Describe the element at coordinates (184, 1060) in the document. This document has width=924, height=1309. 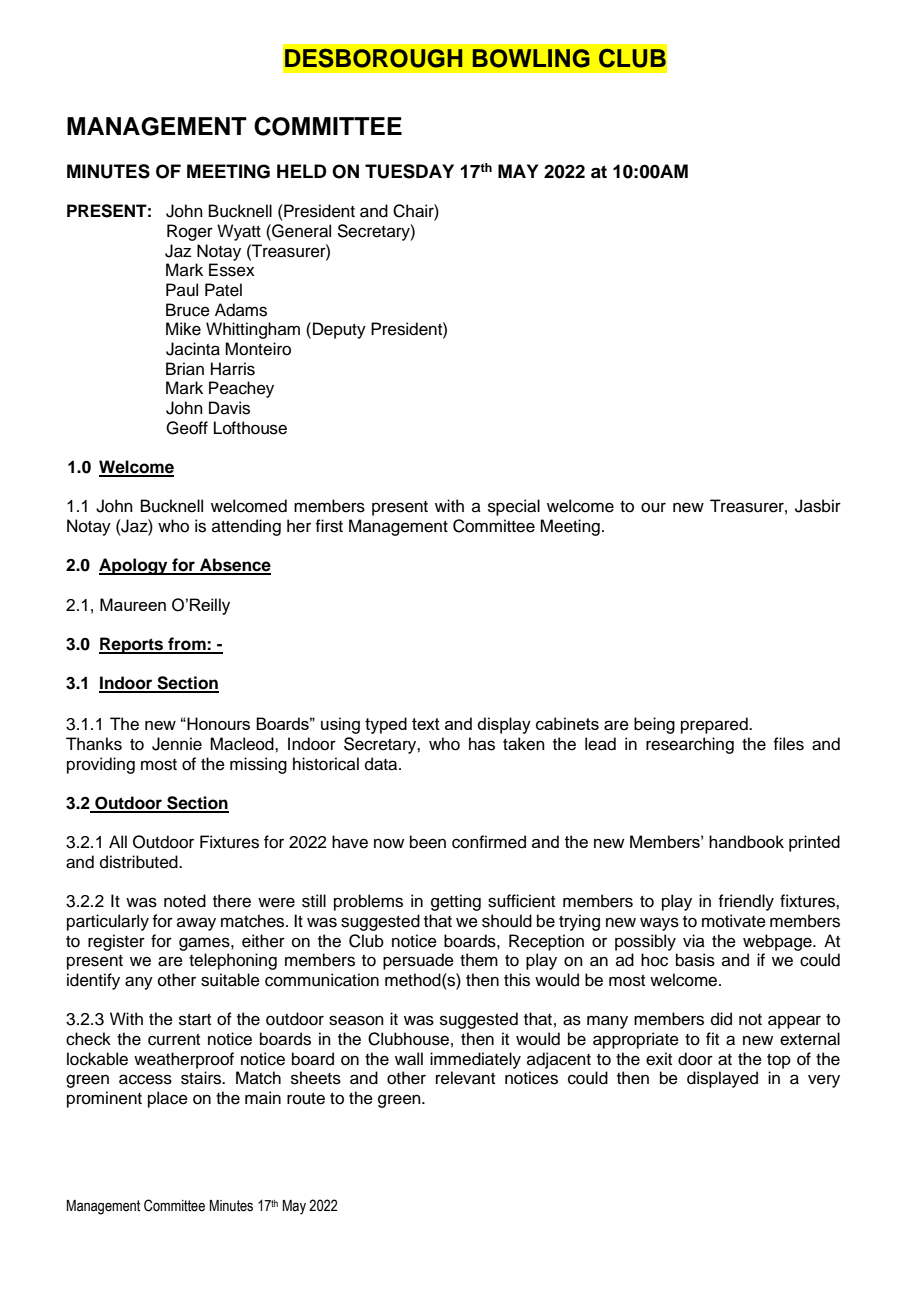
I see `weatherproof` at that location.
